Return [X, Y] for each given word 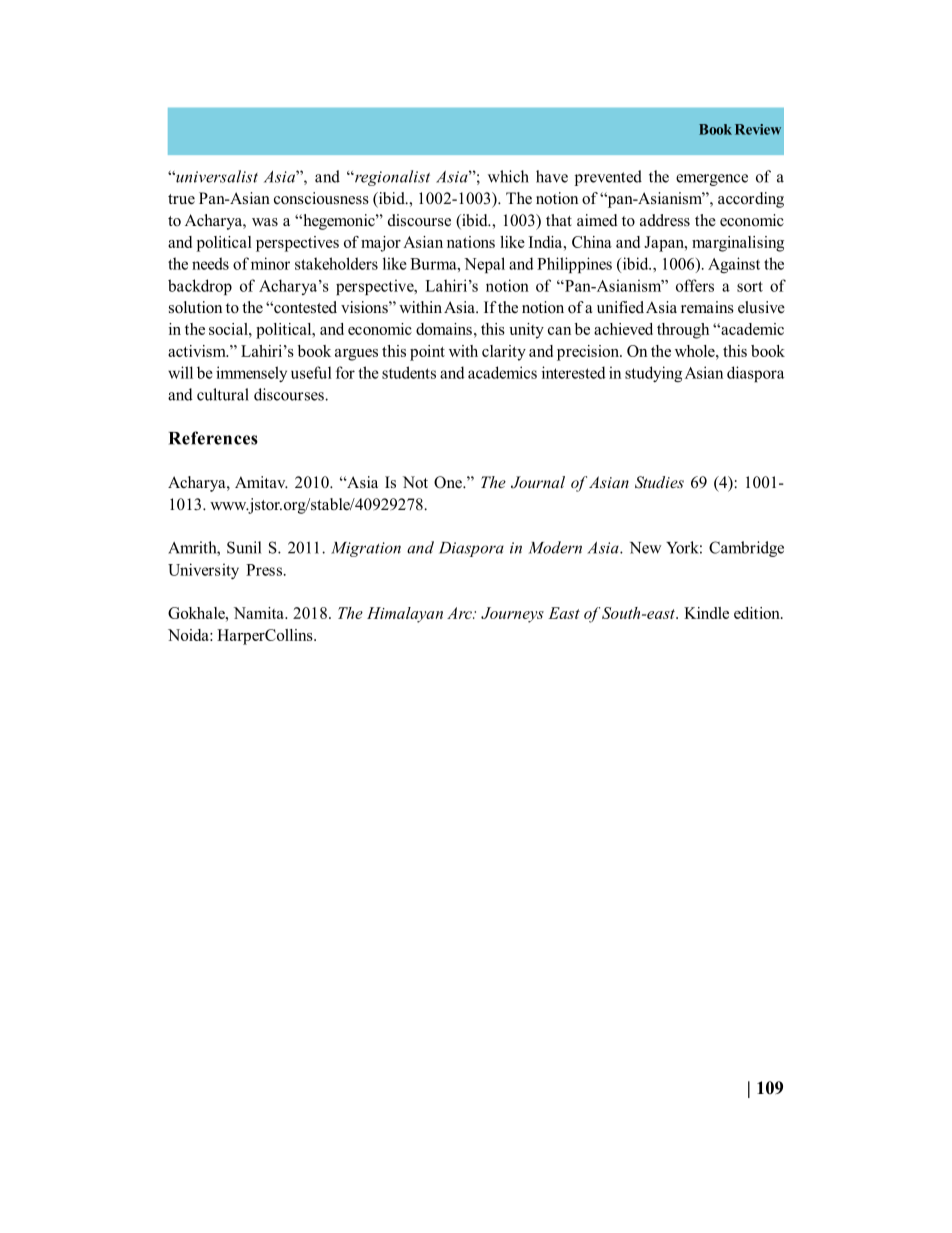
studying [653, 374]
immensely [251, 374]
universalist [216, 176]
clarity [504, 353]
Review [758, 129]
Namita [260, 613]
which [508, 176]
